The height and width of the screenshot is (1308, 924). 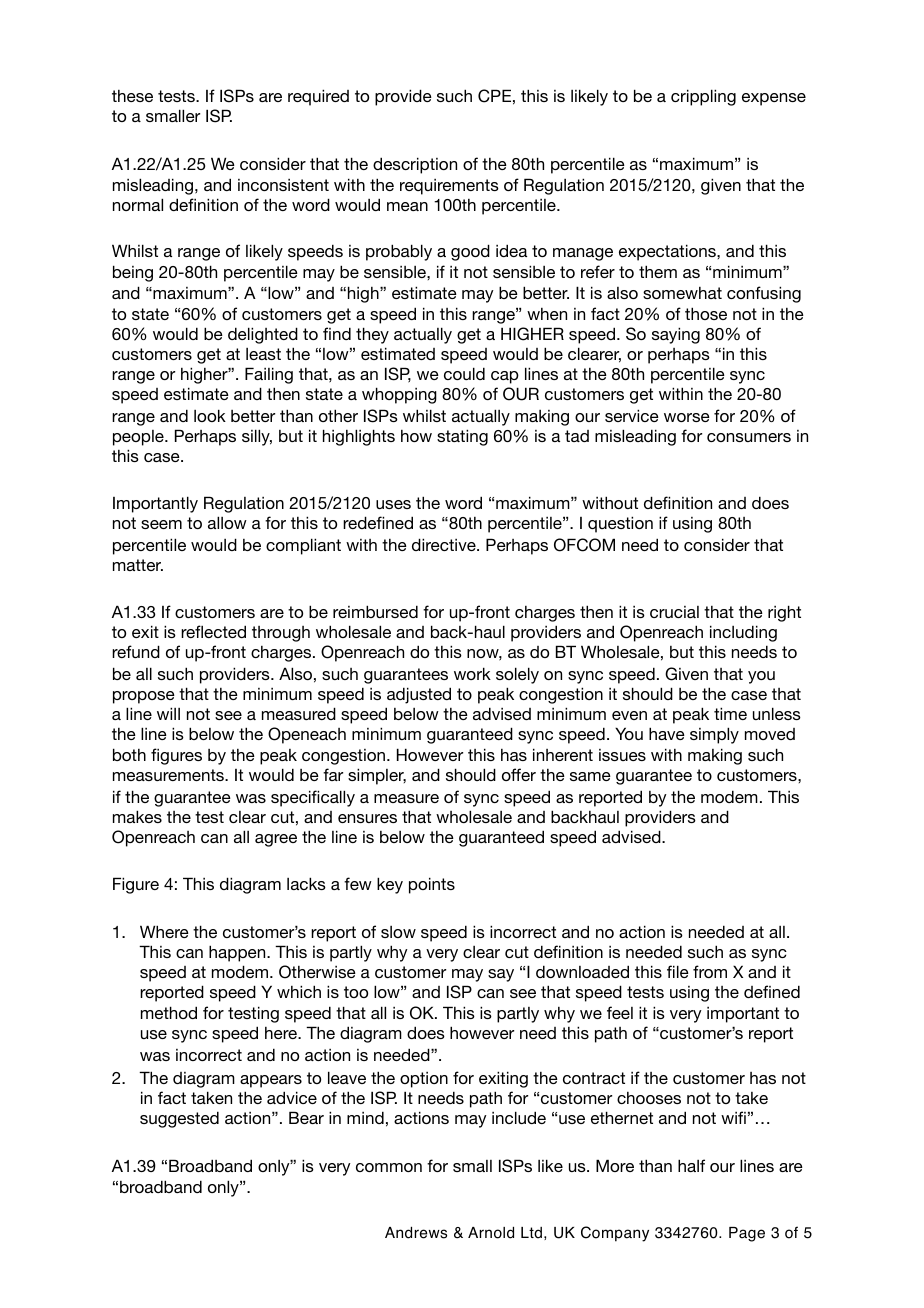 What do you see at coordinates (415, 165) in the screenshot?
I see `description` at bounding box center [415, 165].
